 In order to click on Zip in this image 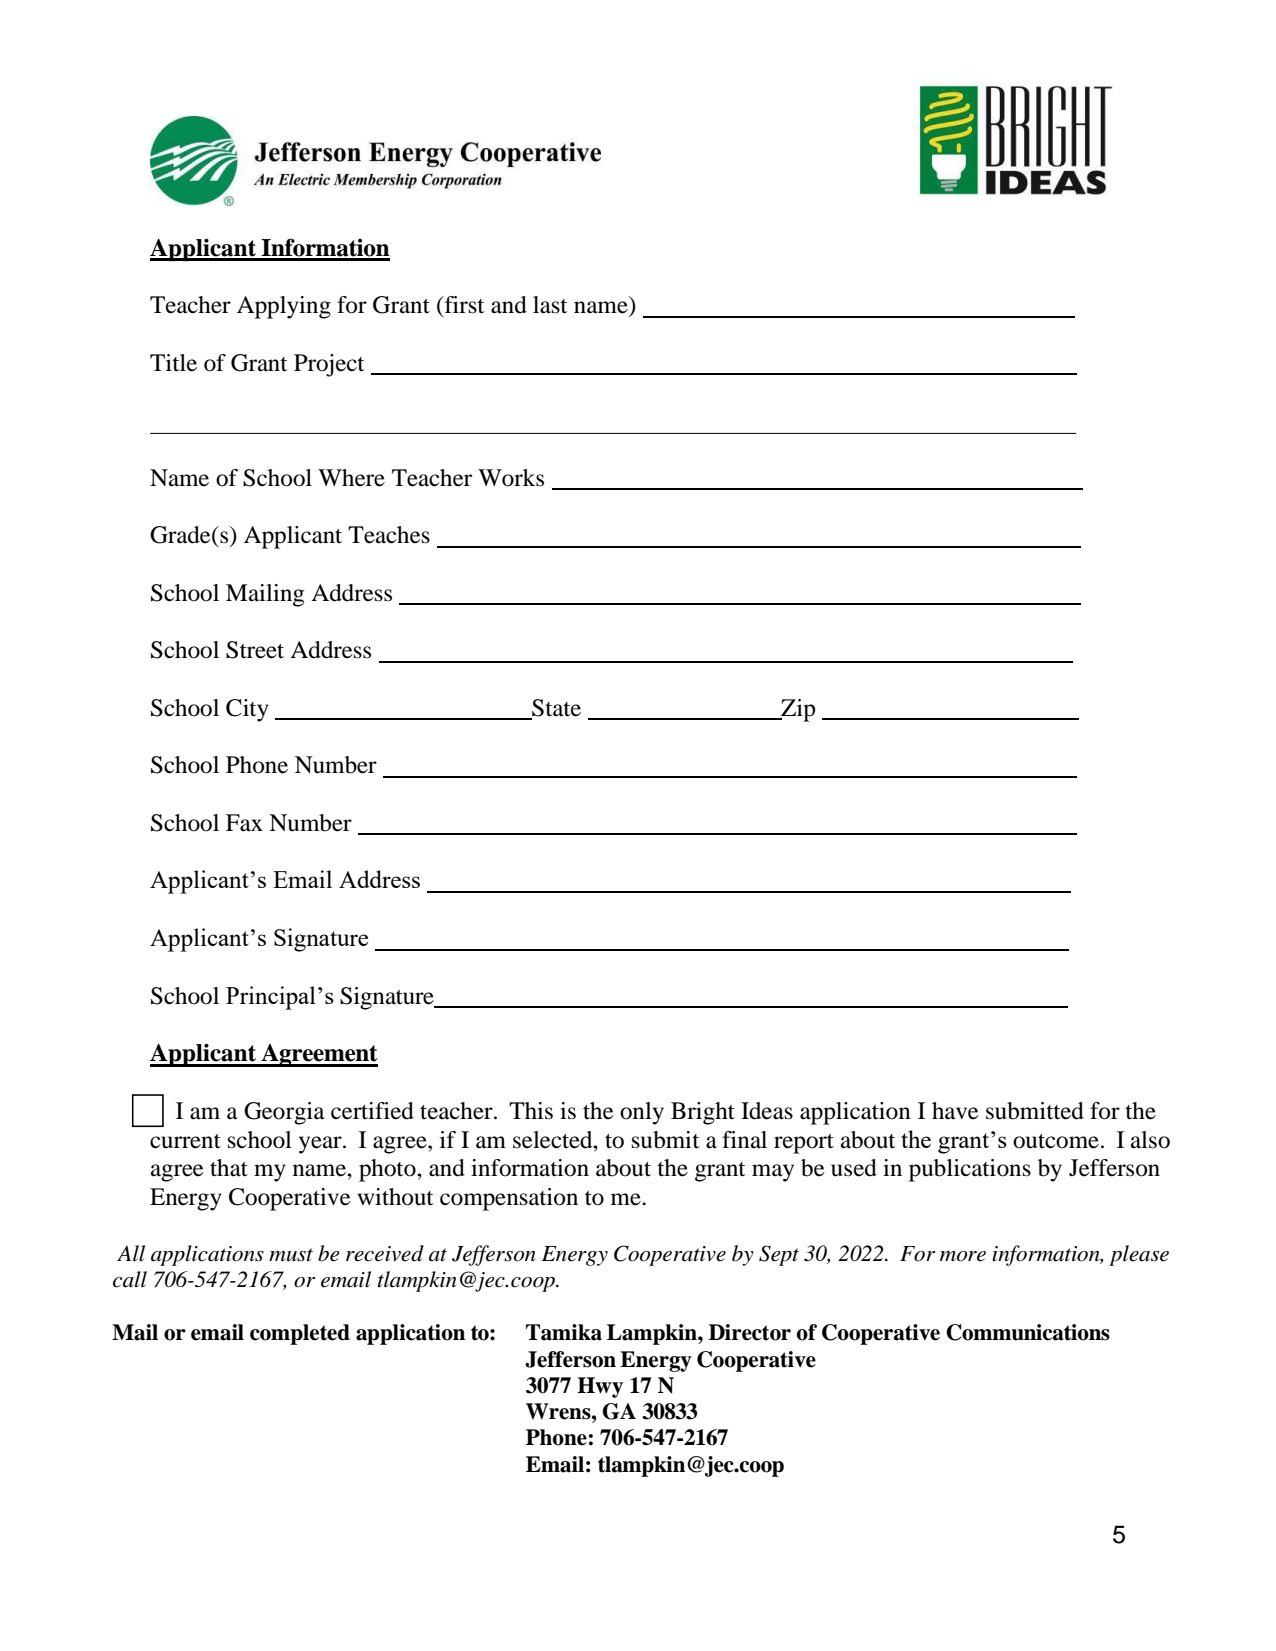, I will do `click(797, 710)`.
